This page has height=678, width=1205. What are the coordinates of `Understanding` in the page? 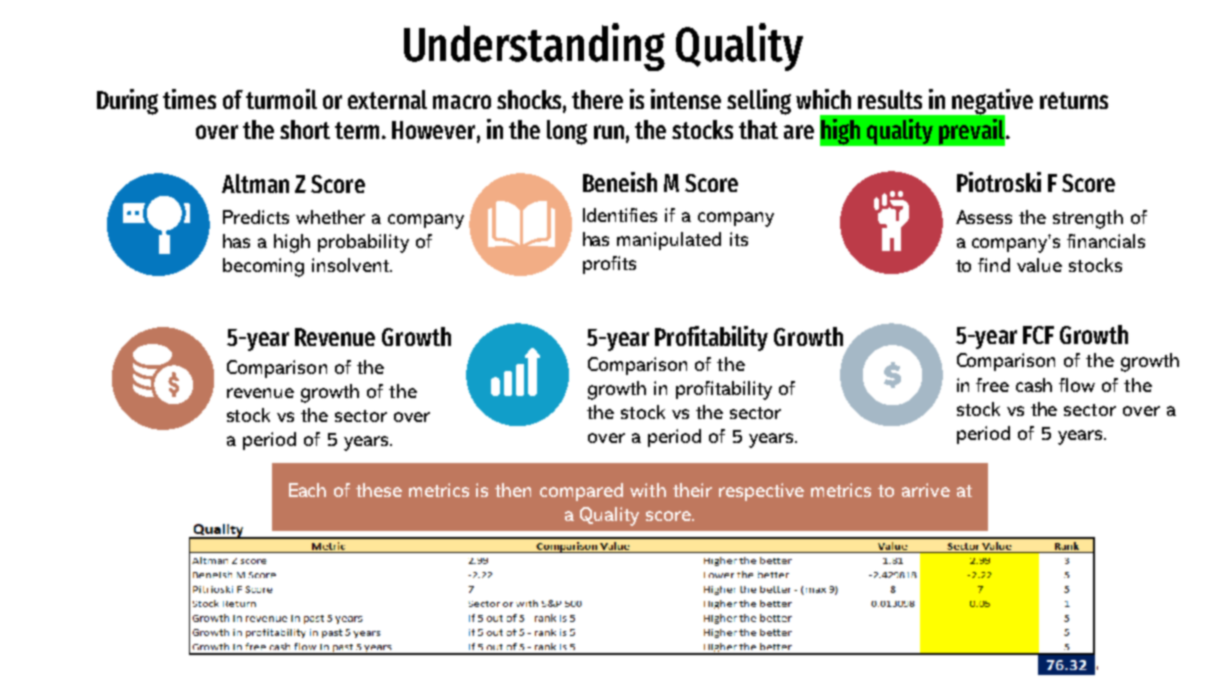 It's located at (534, 47).
